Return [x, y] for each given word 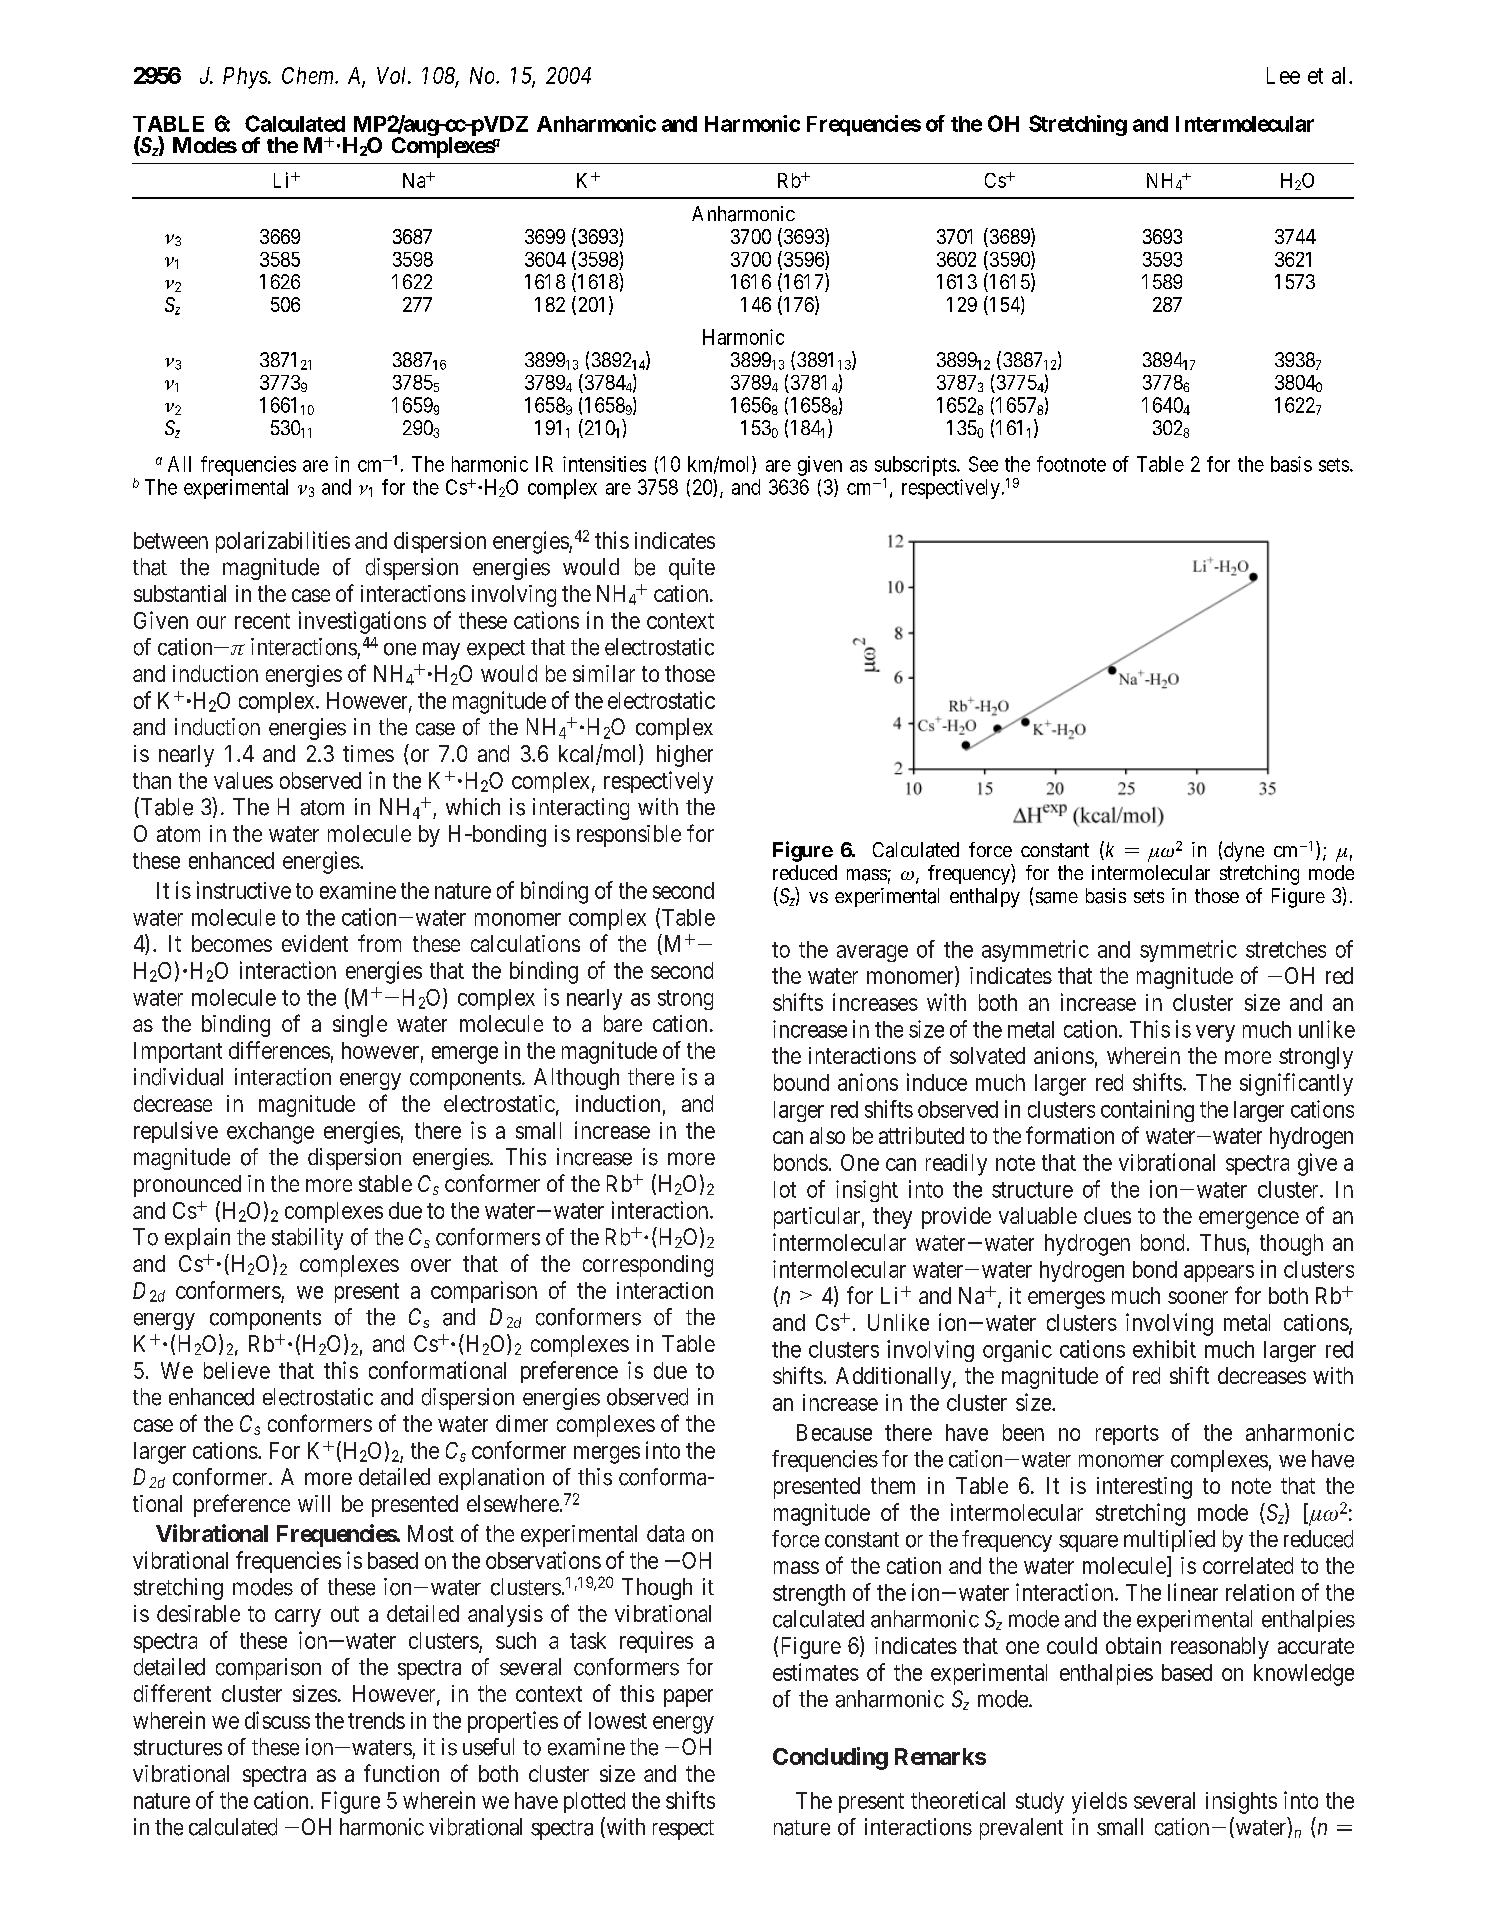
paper [688, 1698]
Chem [309, 75]
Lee [1283, 75]
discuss [277, 1720]
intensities [604, 464]
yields [1099, 1803]
